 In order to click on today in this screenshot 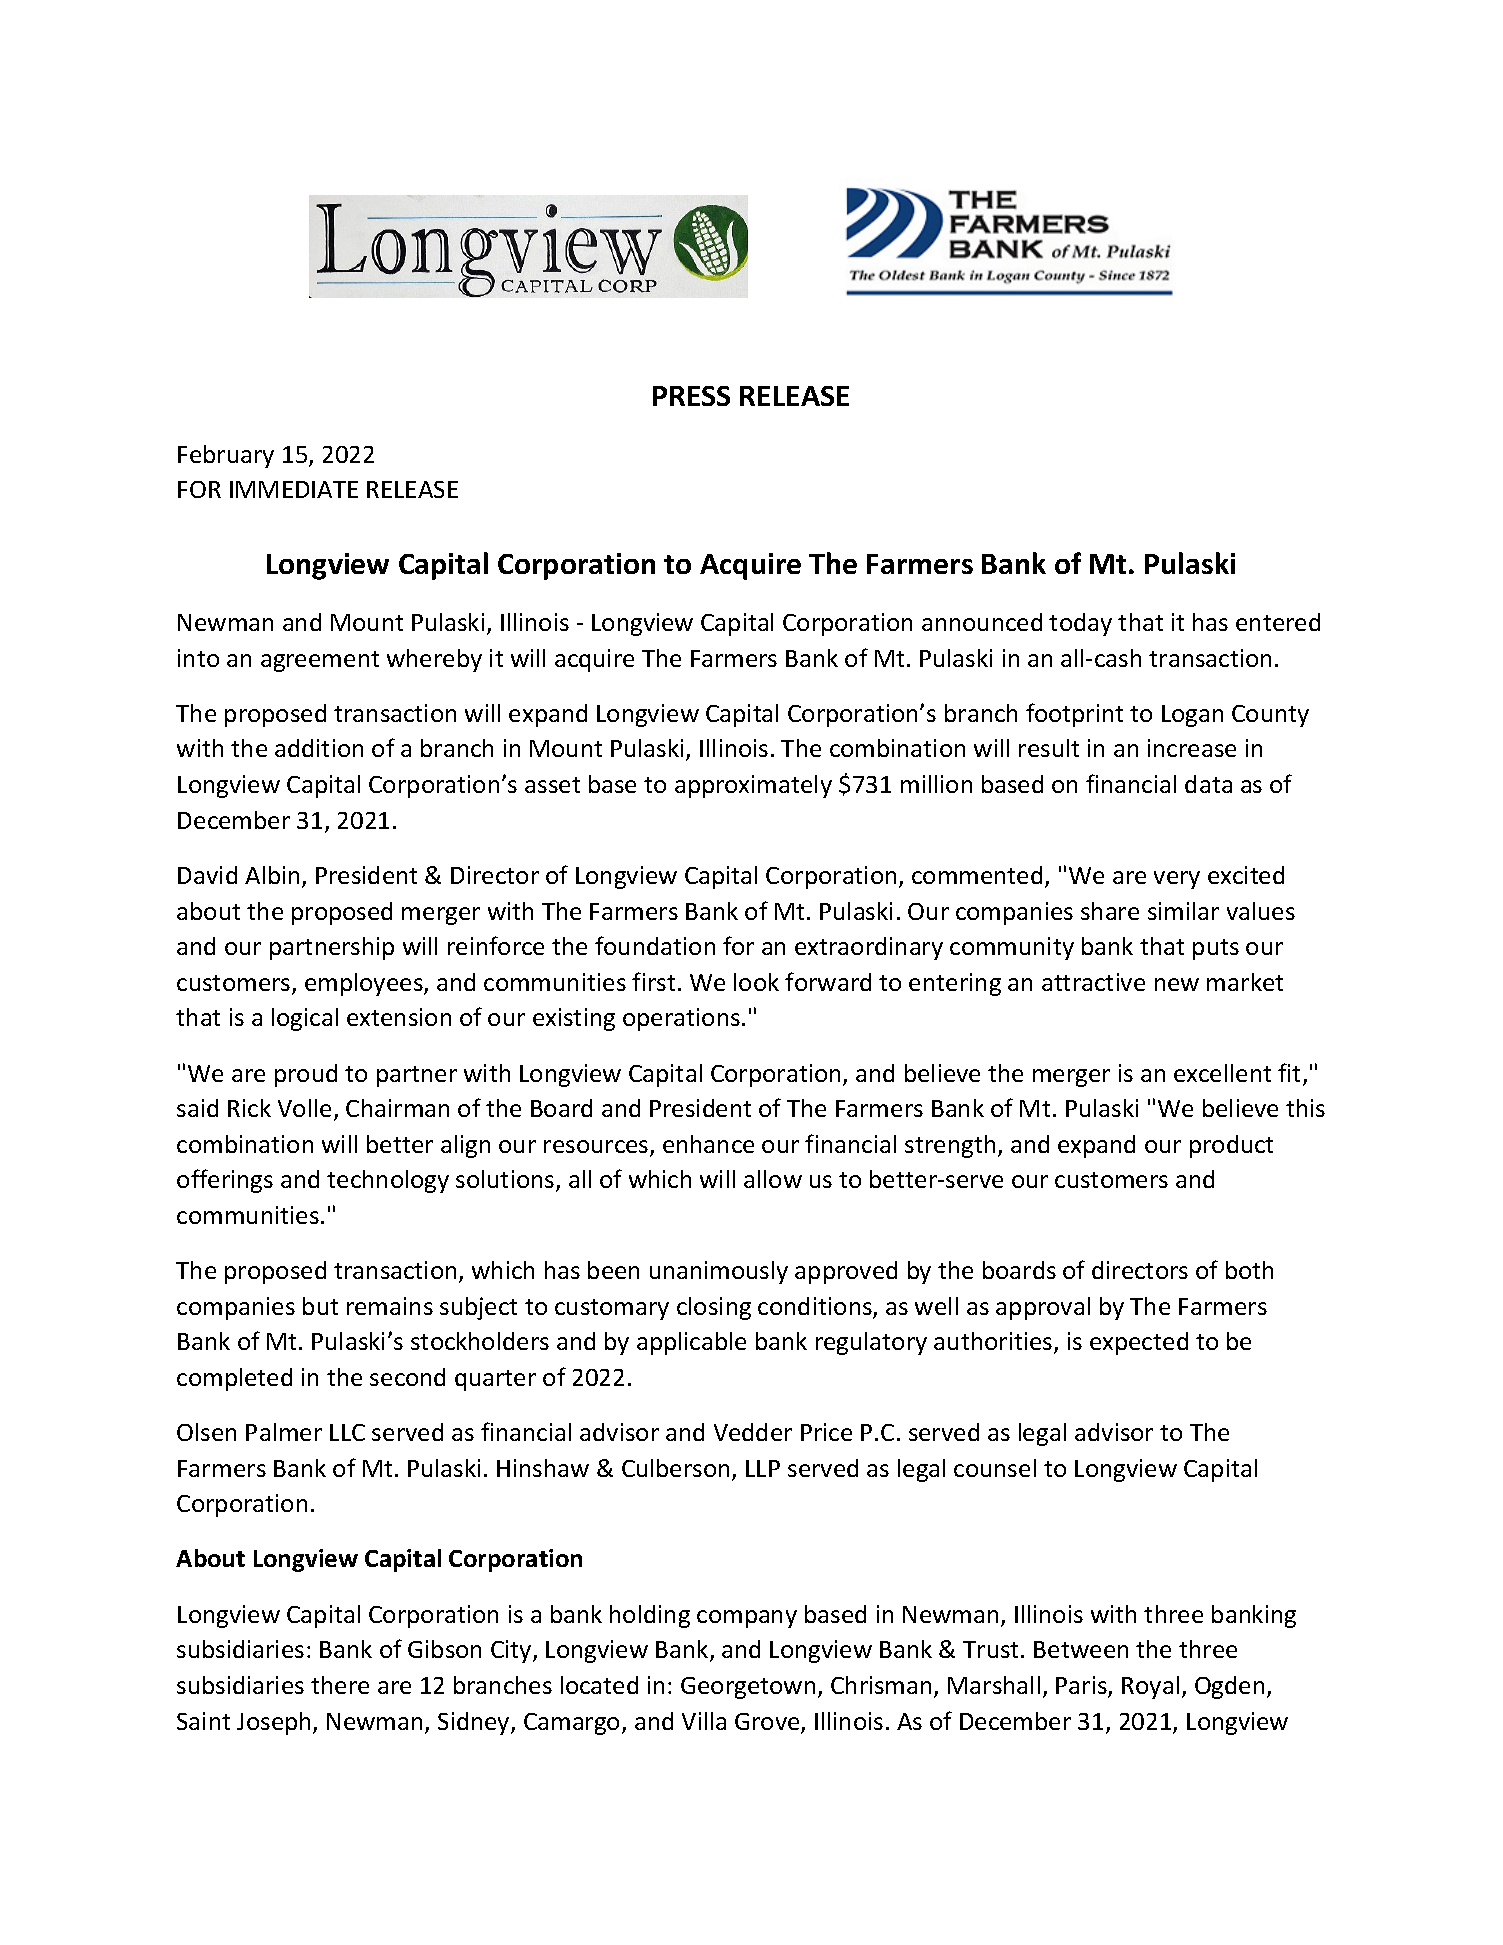, I will do `click(1080, 624)`.
